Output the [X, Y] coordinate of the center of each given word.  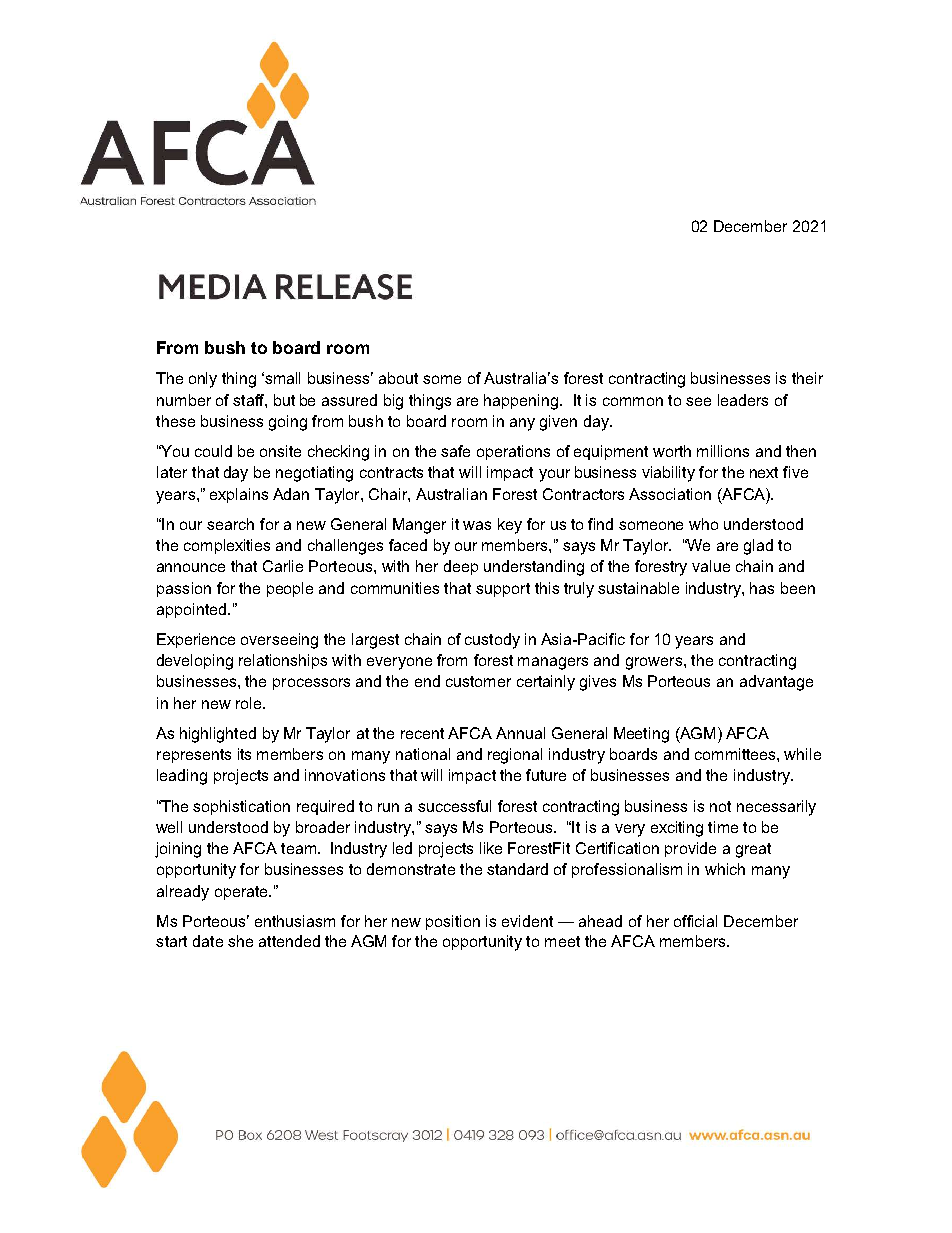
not [720, 806]
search [230, 524]
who [703, 524]
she [240, 941]
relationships [283, 661]
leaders [743, 400]
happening [522, 402]
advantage [776, 683]
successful [454, 806]
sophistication [241, 807]
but [284, 400]
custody [492, 641]
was [477, 525]
